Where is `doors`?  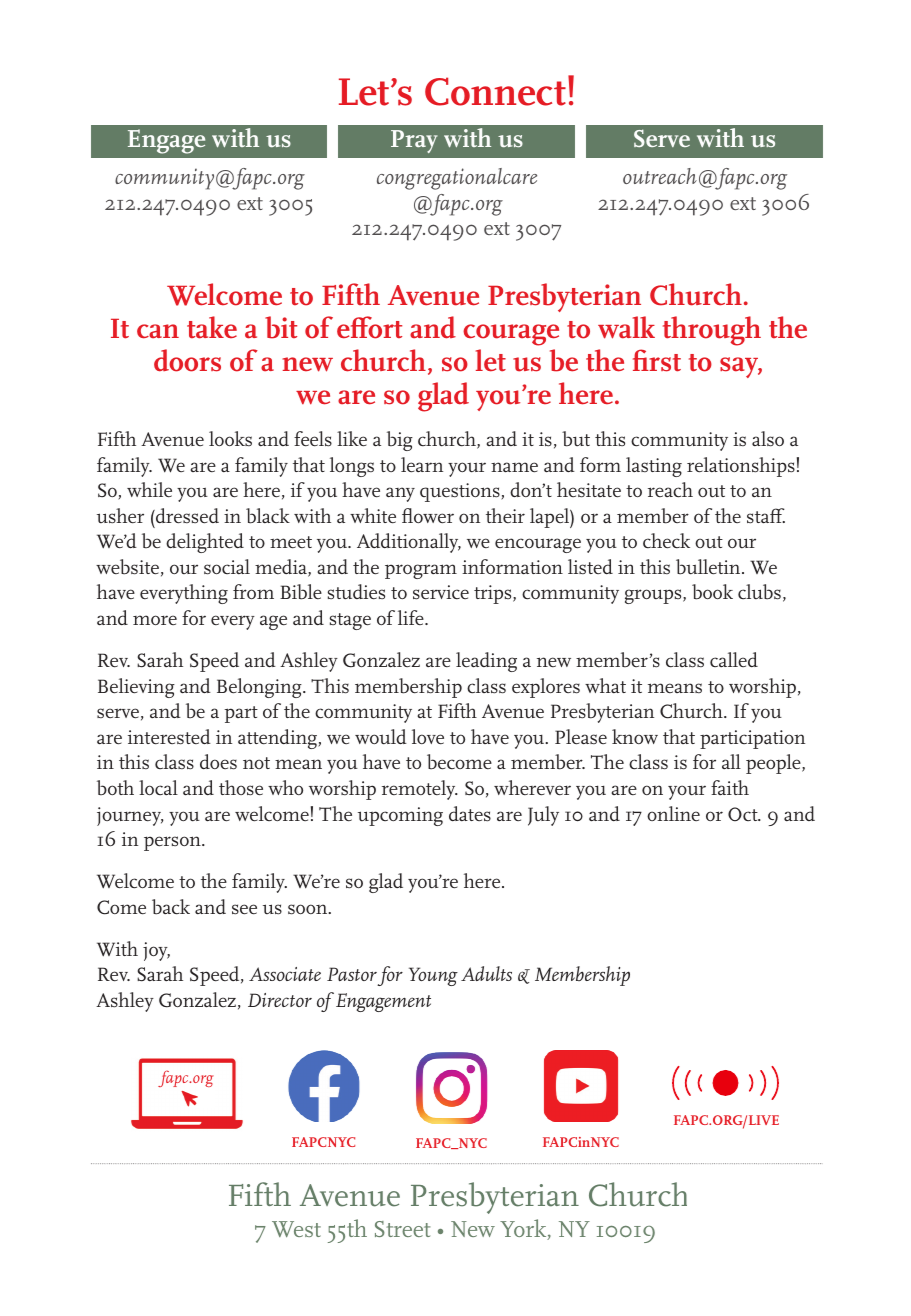
doors is located at coordinates (187, 360).
